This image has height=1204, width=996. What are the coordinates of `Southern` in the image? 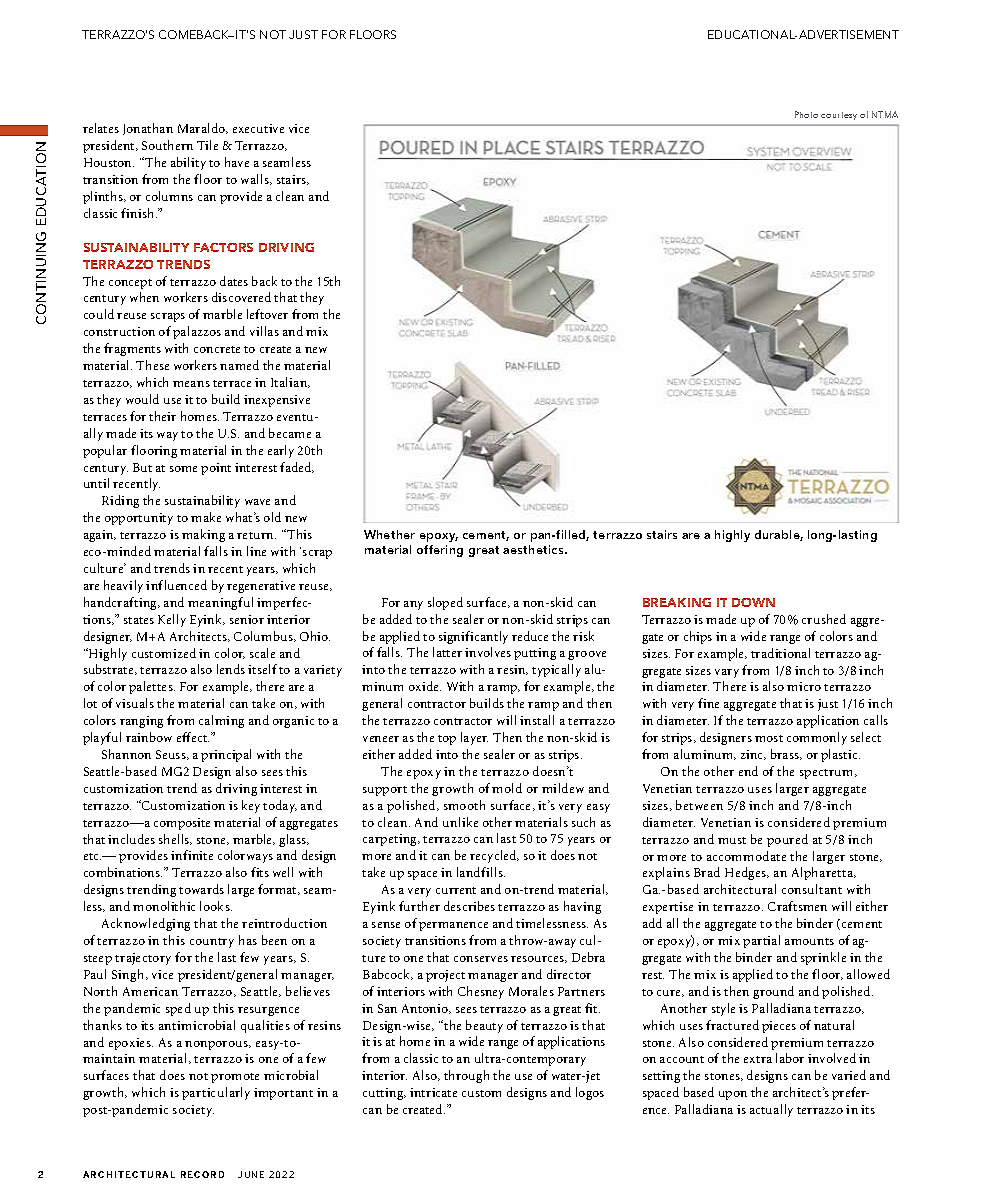 It's located at (167, 145).
